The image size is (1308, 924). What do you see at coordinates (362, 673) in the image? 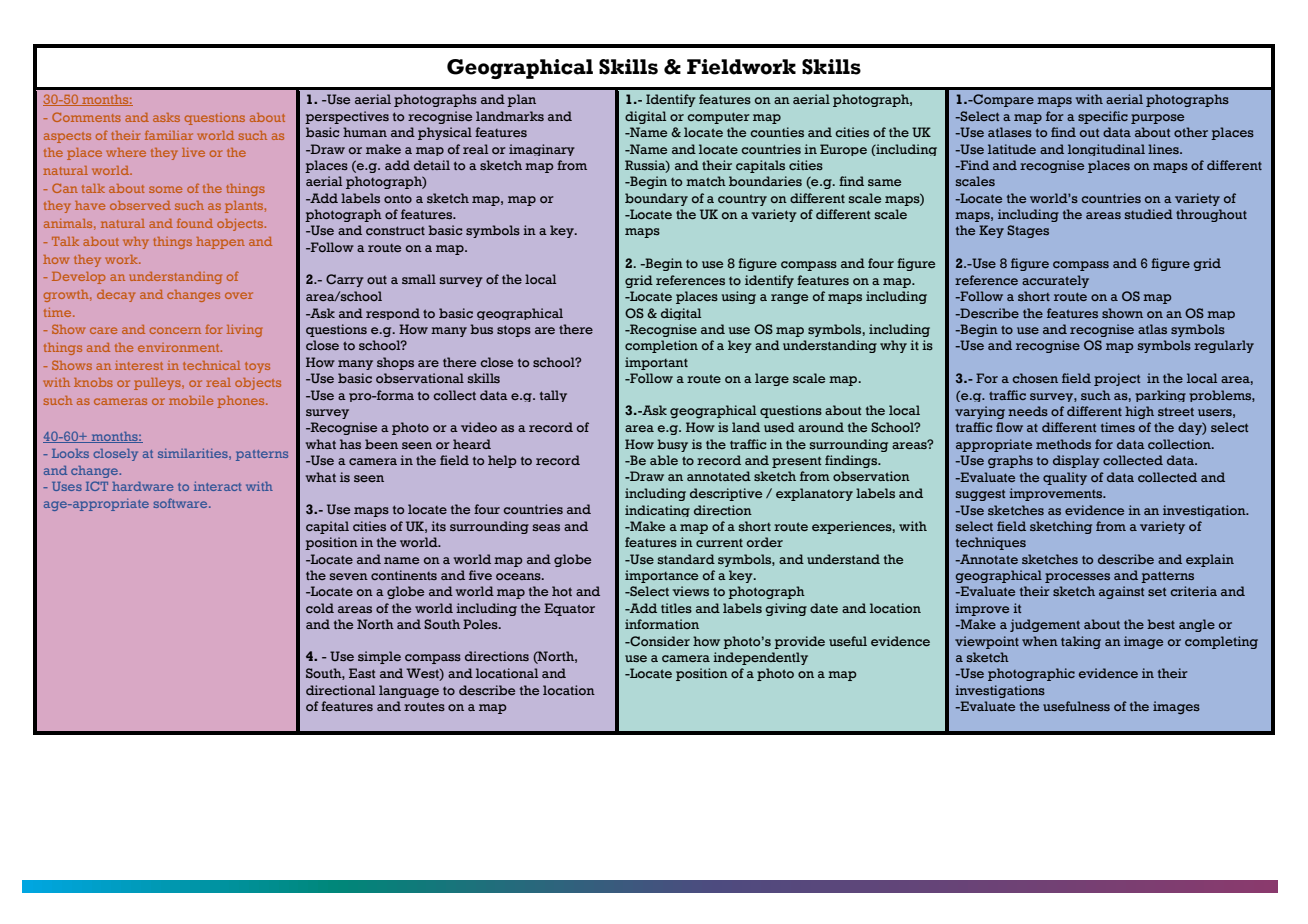
I see `East` at bounding box center [362, 673].
